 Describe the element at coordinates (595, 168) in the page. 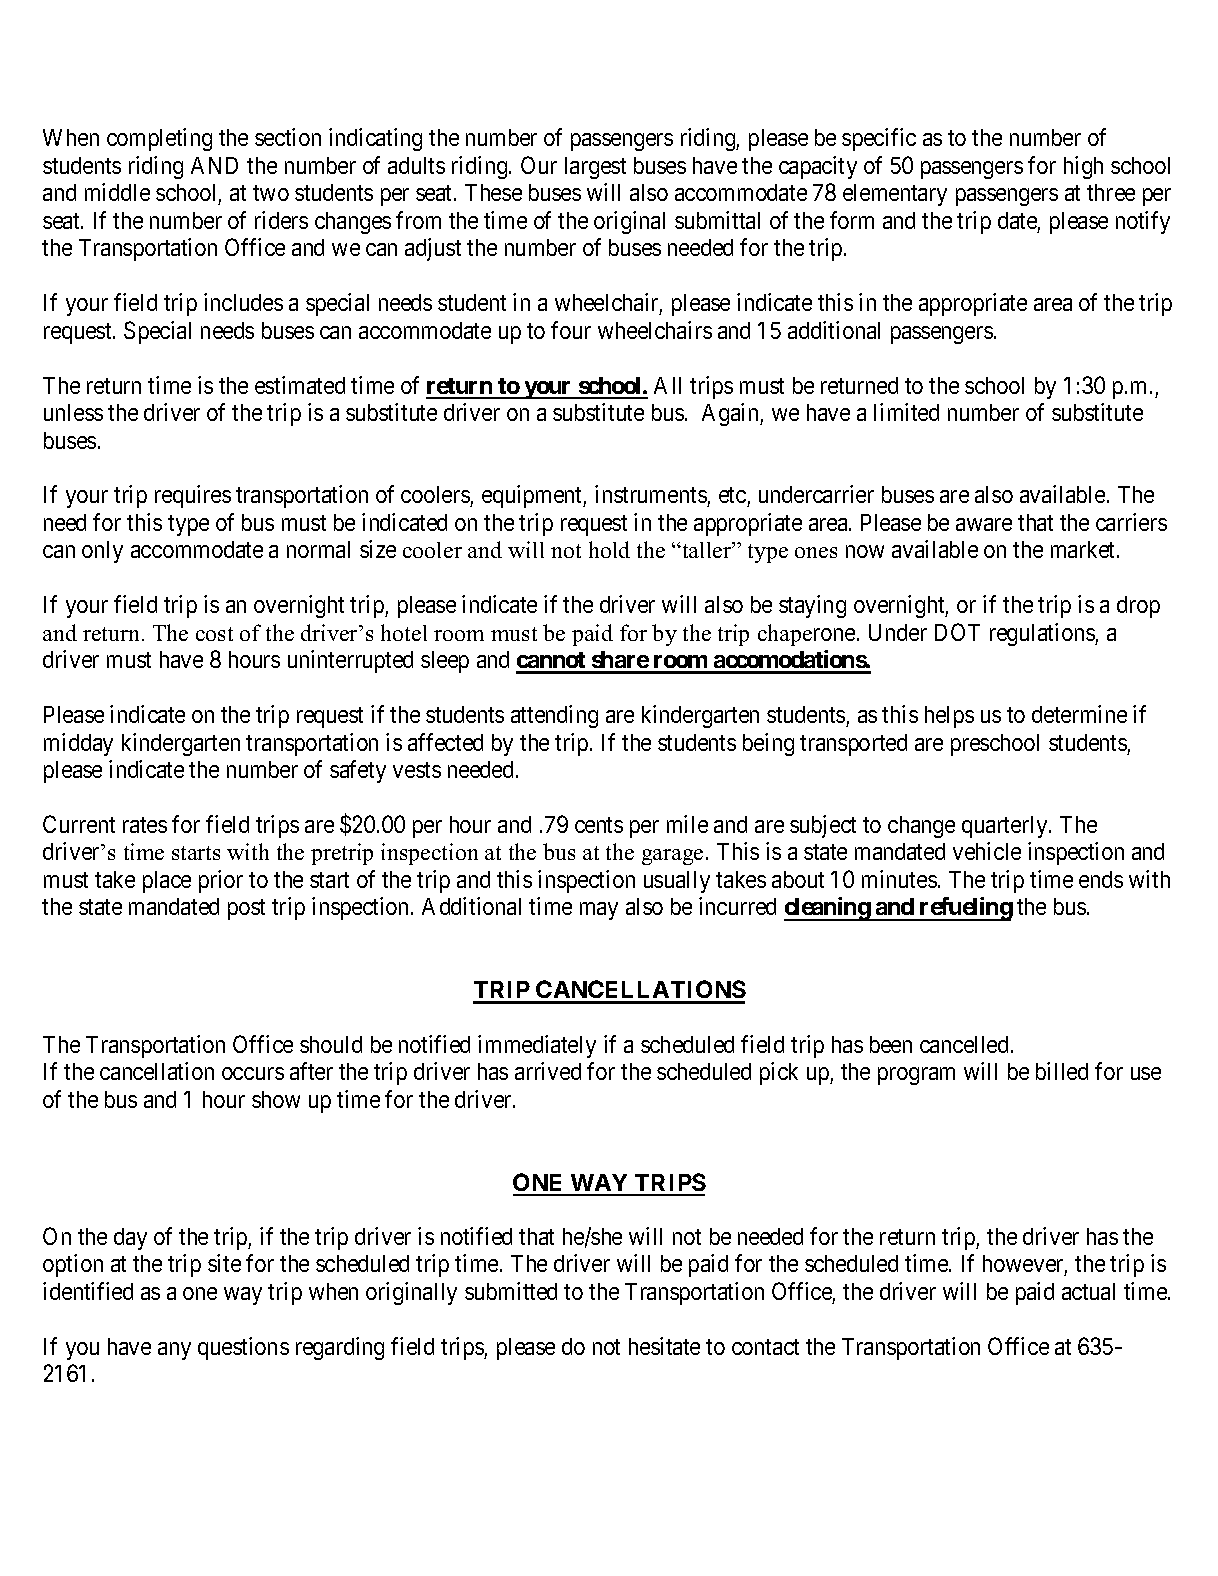

I see `largest` at that location.
